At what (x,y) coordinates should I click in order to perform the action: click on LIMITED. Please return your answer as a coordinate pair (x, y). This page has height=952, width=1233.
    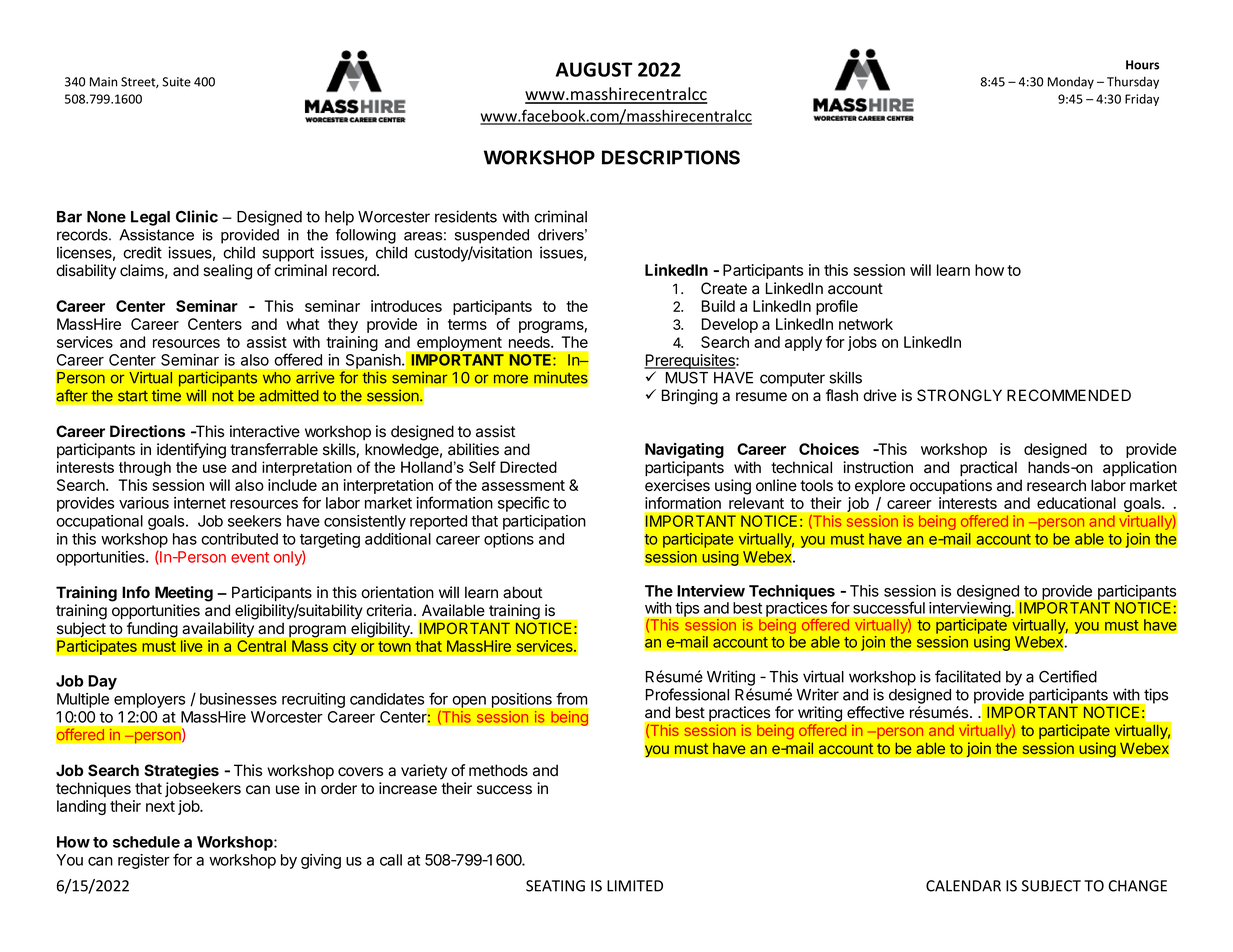
    Looking at the image, I should click on (635, 886).
